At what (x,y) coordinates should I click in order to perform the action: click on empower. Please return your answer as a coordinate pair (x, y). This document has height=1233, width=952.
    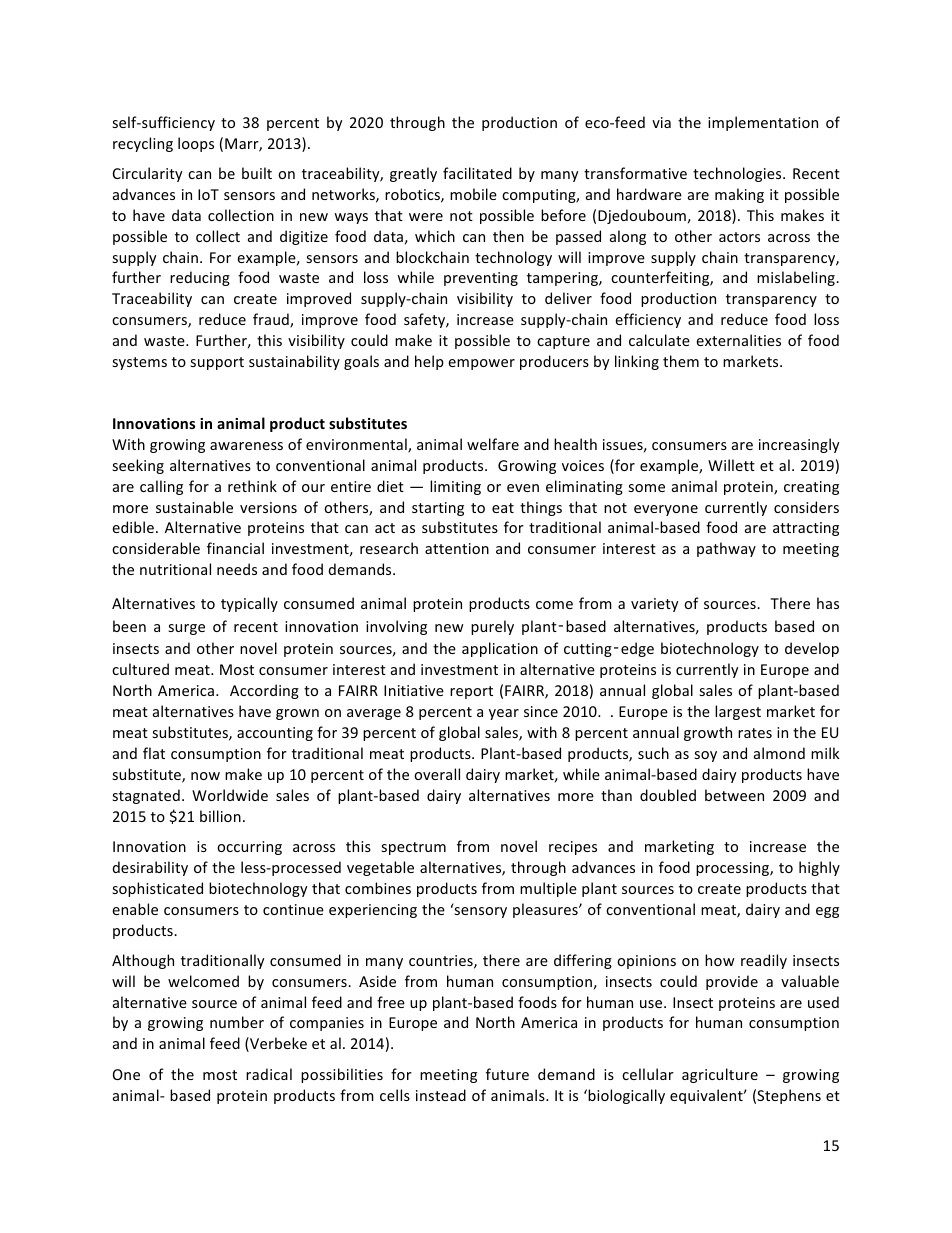
    Looking at the image, I should click on (481, 364).
